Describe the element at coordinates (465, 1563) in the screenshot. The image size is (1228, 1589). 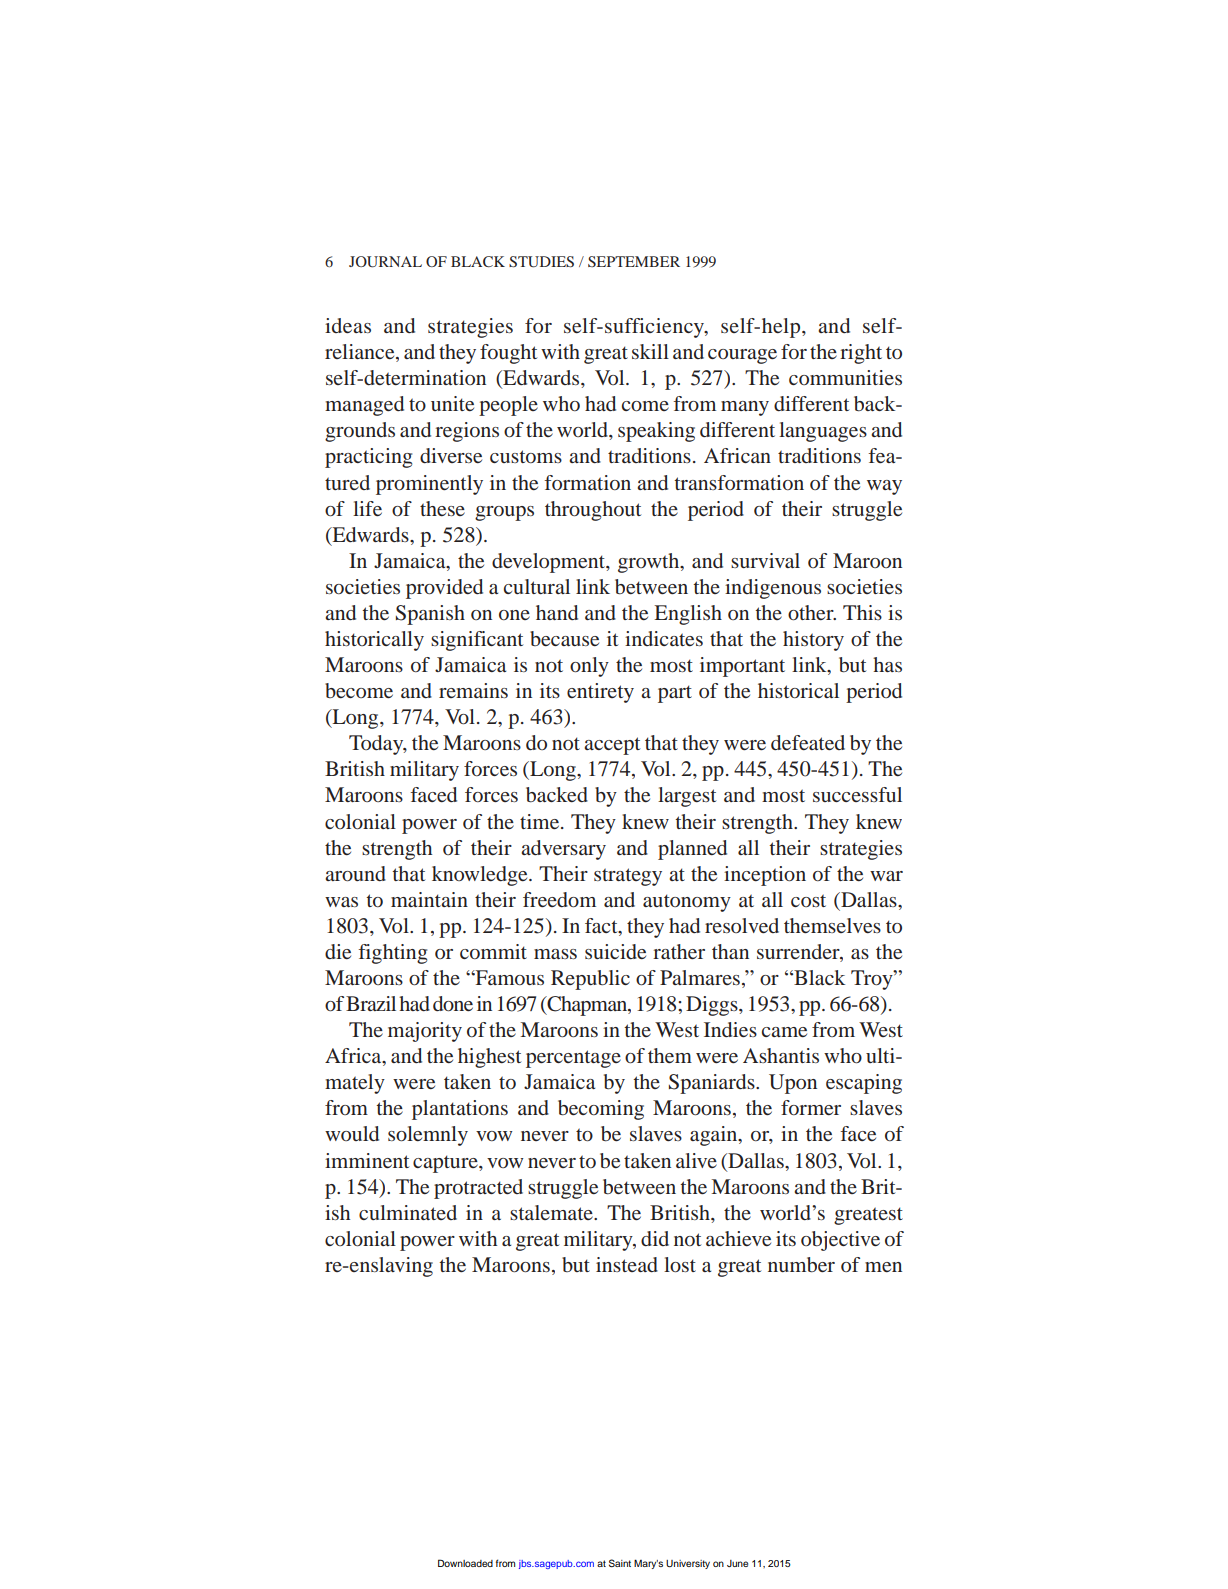
I see `Downloaded` at that location.
